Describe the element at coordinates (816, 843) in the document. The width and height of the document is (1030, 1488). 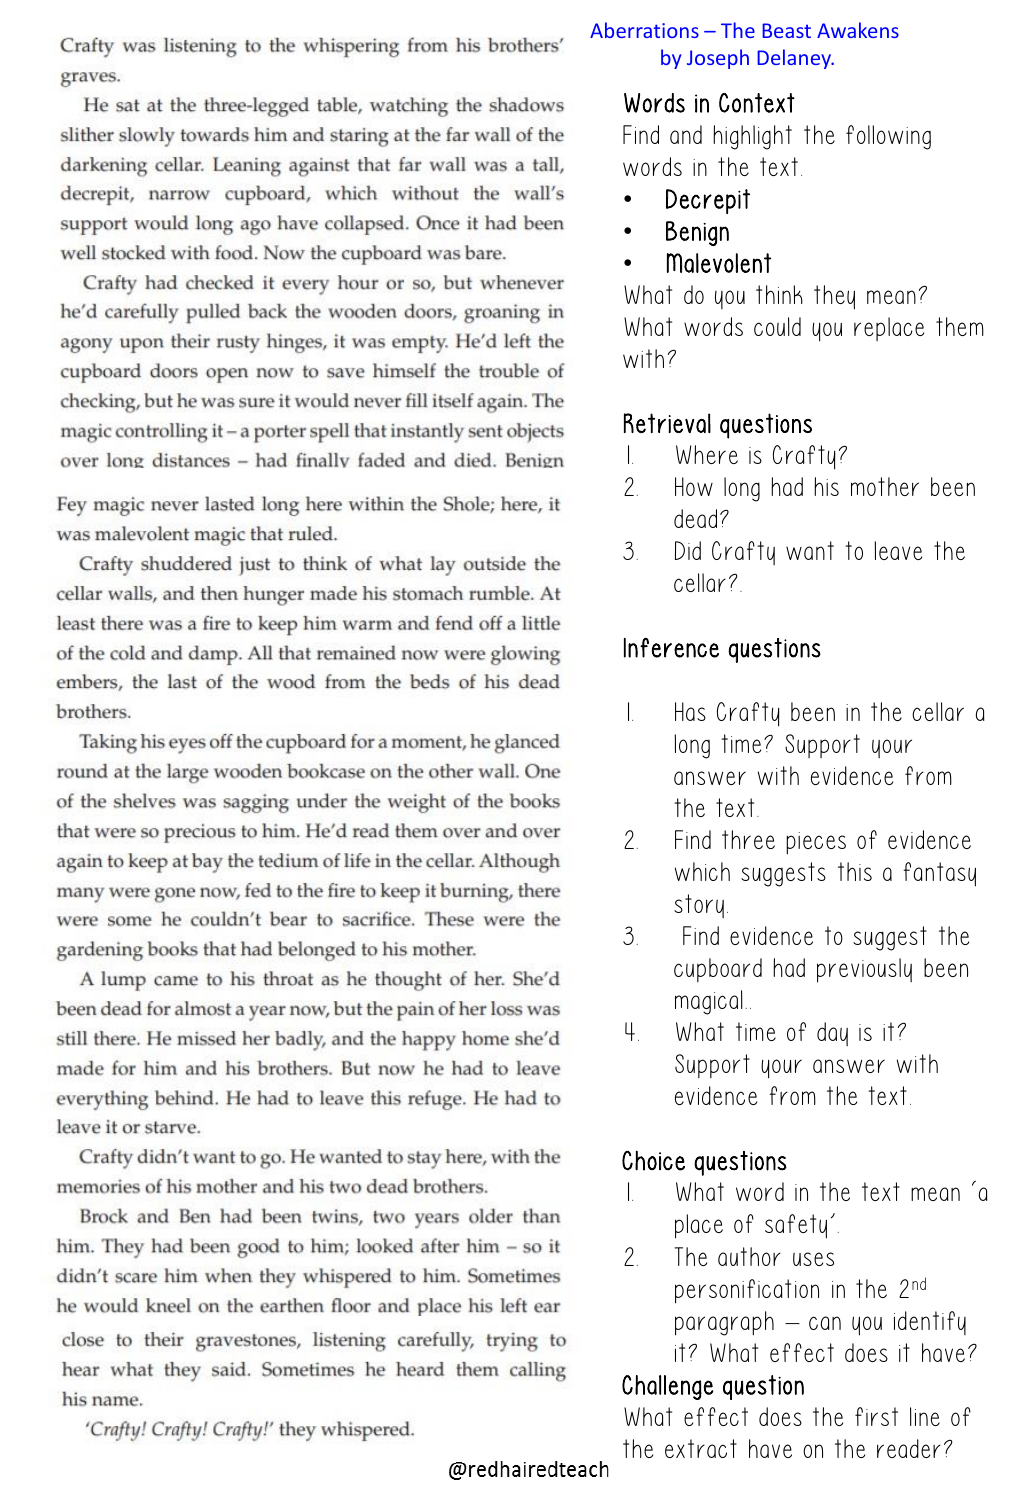
I see `pieces` at that location.
